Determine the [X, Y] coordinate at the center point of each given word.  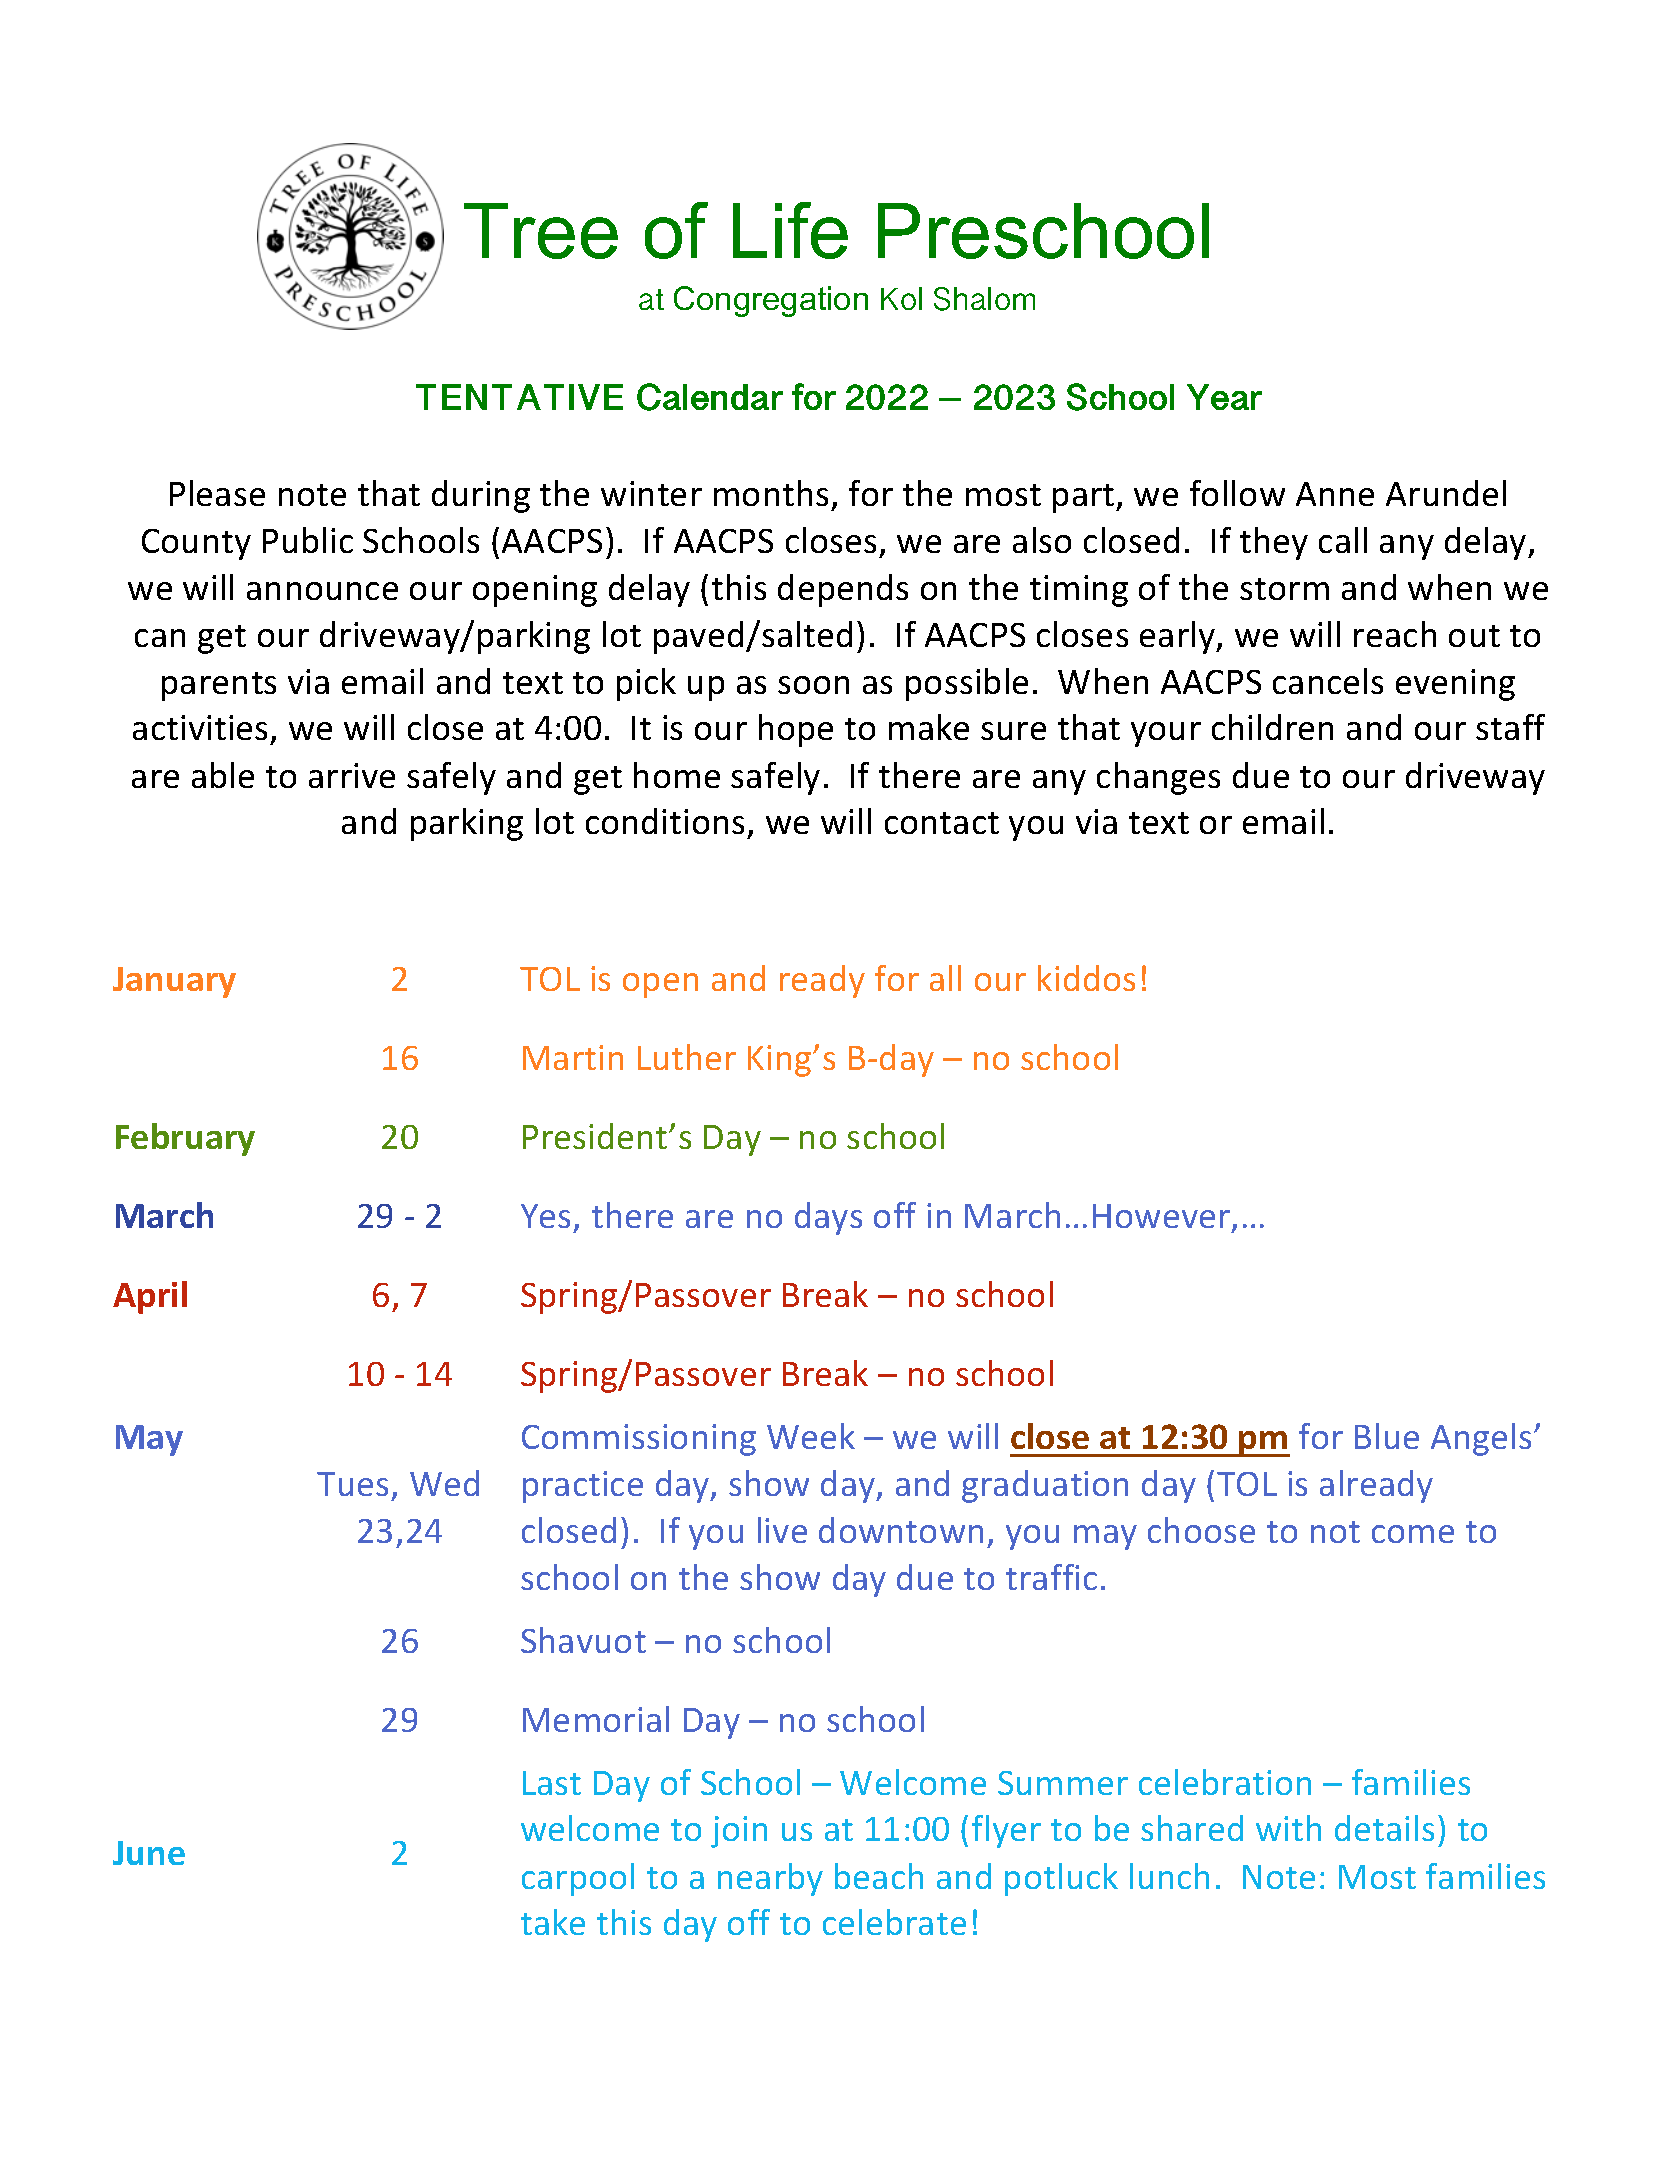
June [149, 1853]
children [1272, 727]
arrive [352, 775]
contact [942, 823]
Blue [1387, 1436]
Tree [541, 231]
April [150, 1297]
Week [811, 1436]
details [1384, 1828]
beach [879, 1876]
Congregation [771, 301]
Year [1224, 397]
